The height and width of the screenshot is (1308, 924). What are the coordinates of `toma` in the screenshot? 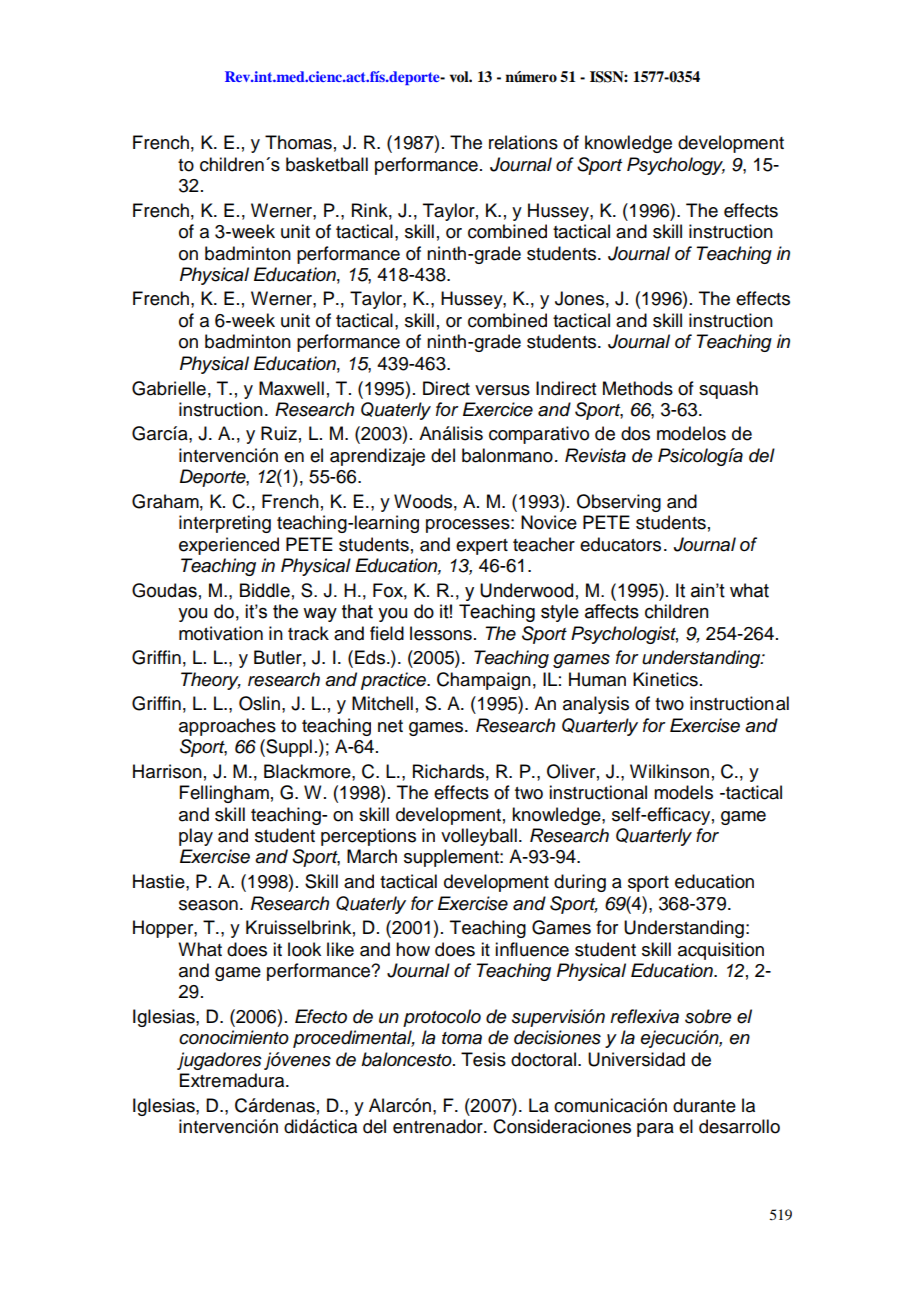 It's located at (462, 1038).
